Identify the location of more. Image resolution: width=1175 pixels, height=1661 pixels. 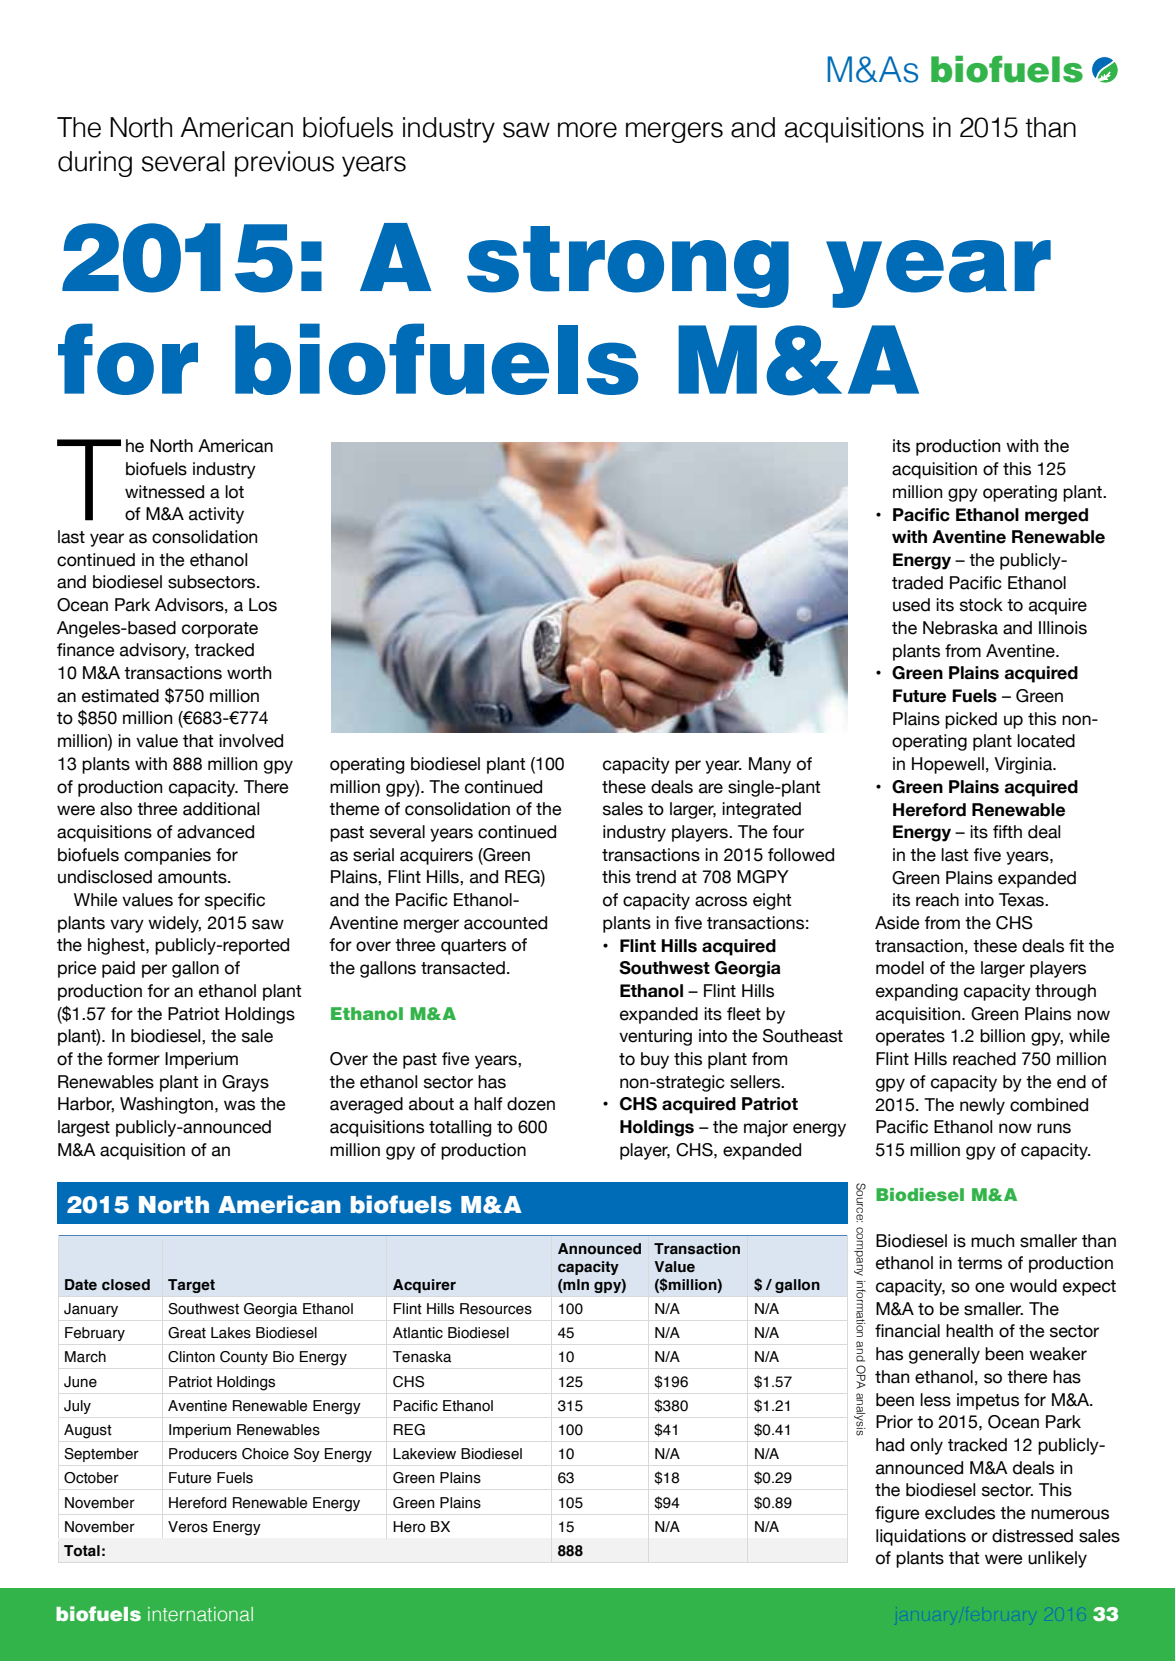
(587, 130).
